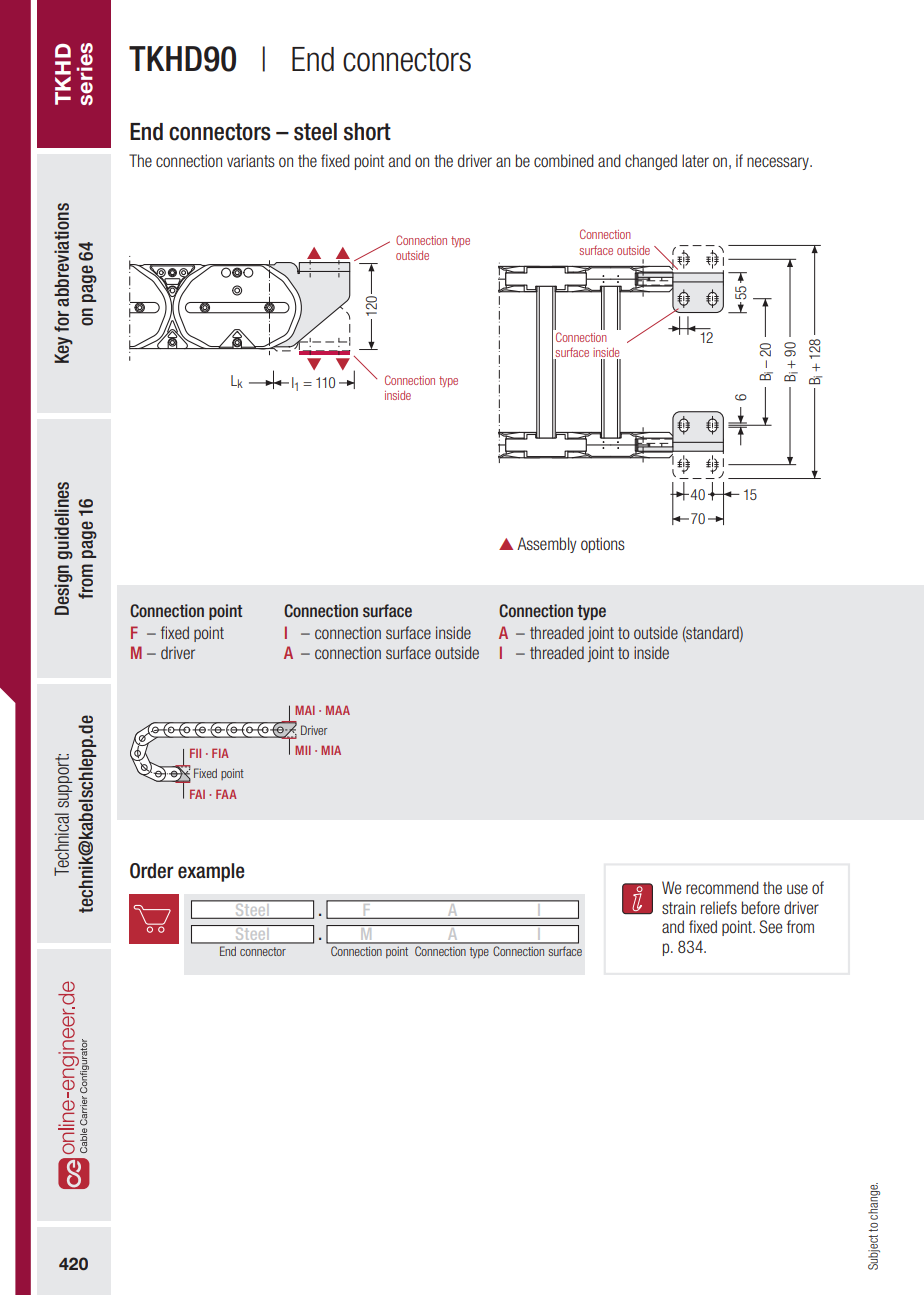  What do you see at coordinates (722, 887) in the page?
I see `recommend` at bounding box center [722, 887].
